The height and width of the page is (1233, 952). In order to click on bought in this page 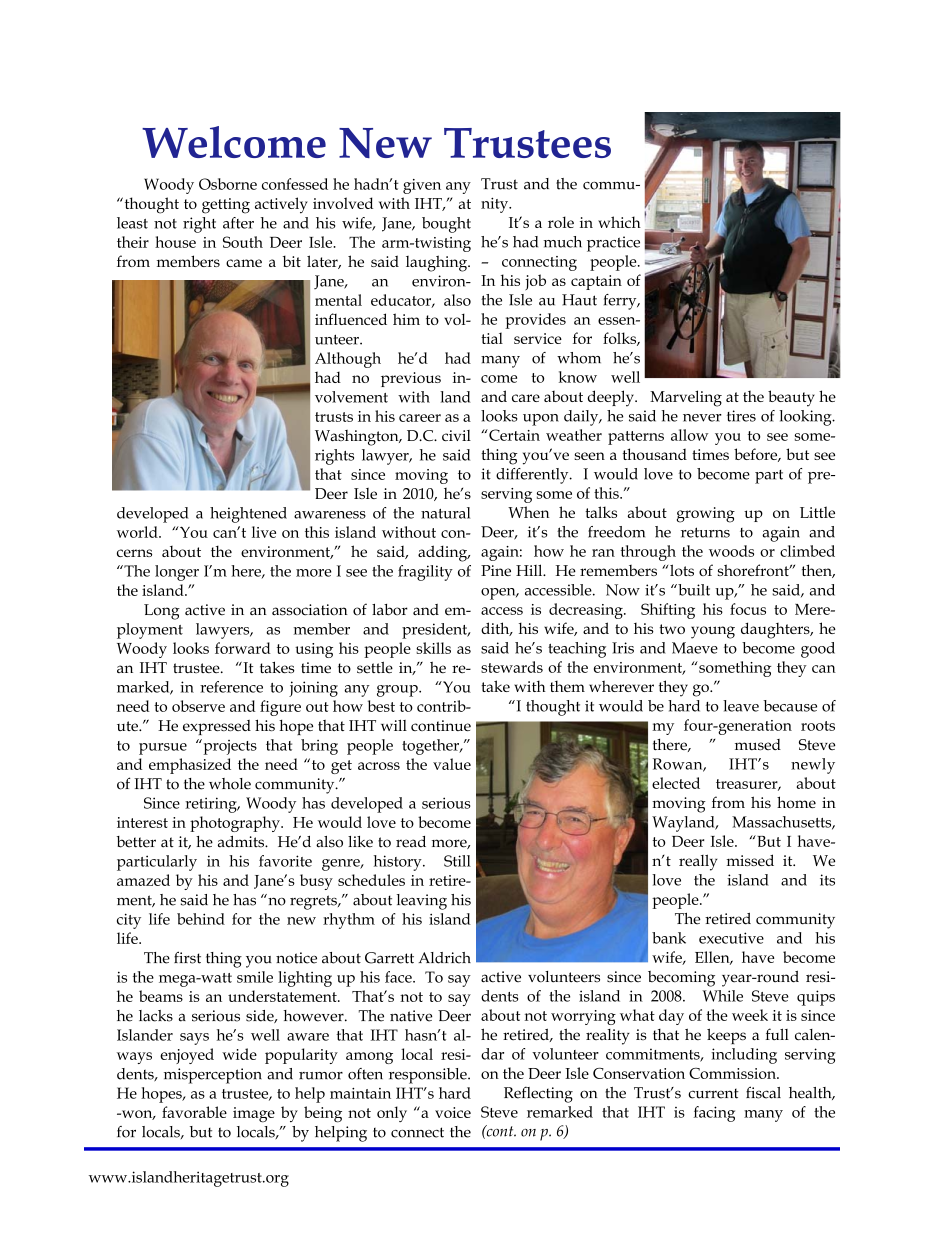, I will do `click(446, 225)`.
